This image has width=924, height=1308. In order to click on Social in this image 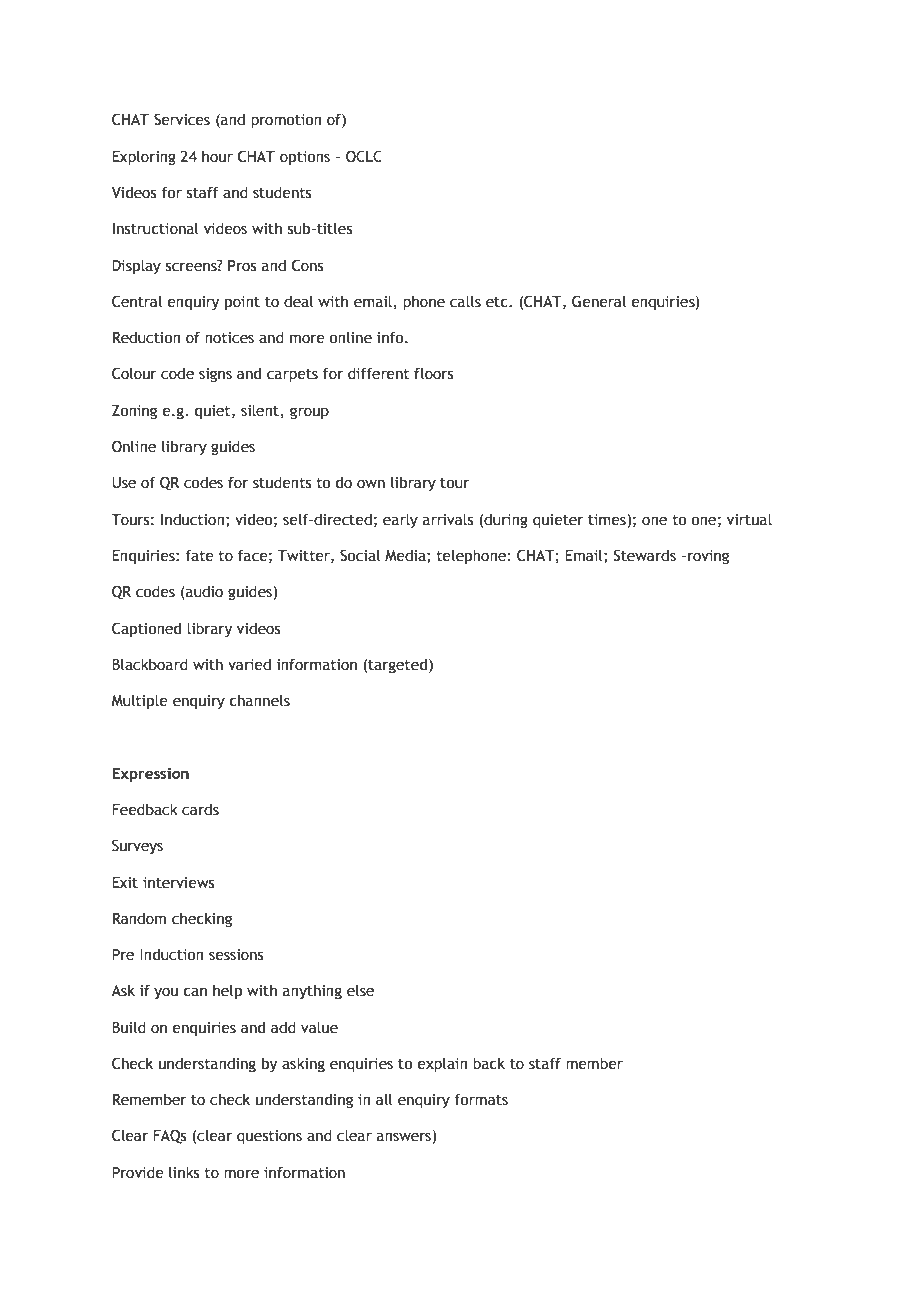, I will do `click(360, 555)`.
